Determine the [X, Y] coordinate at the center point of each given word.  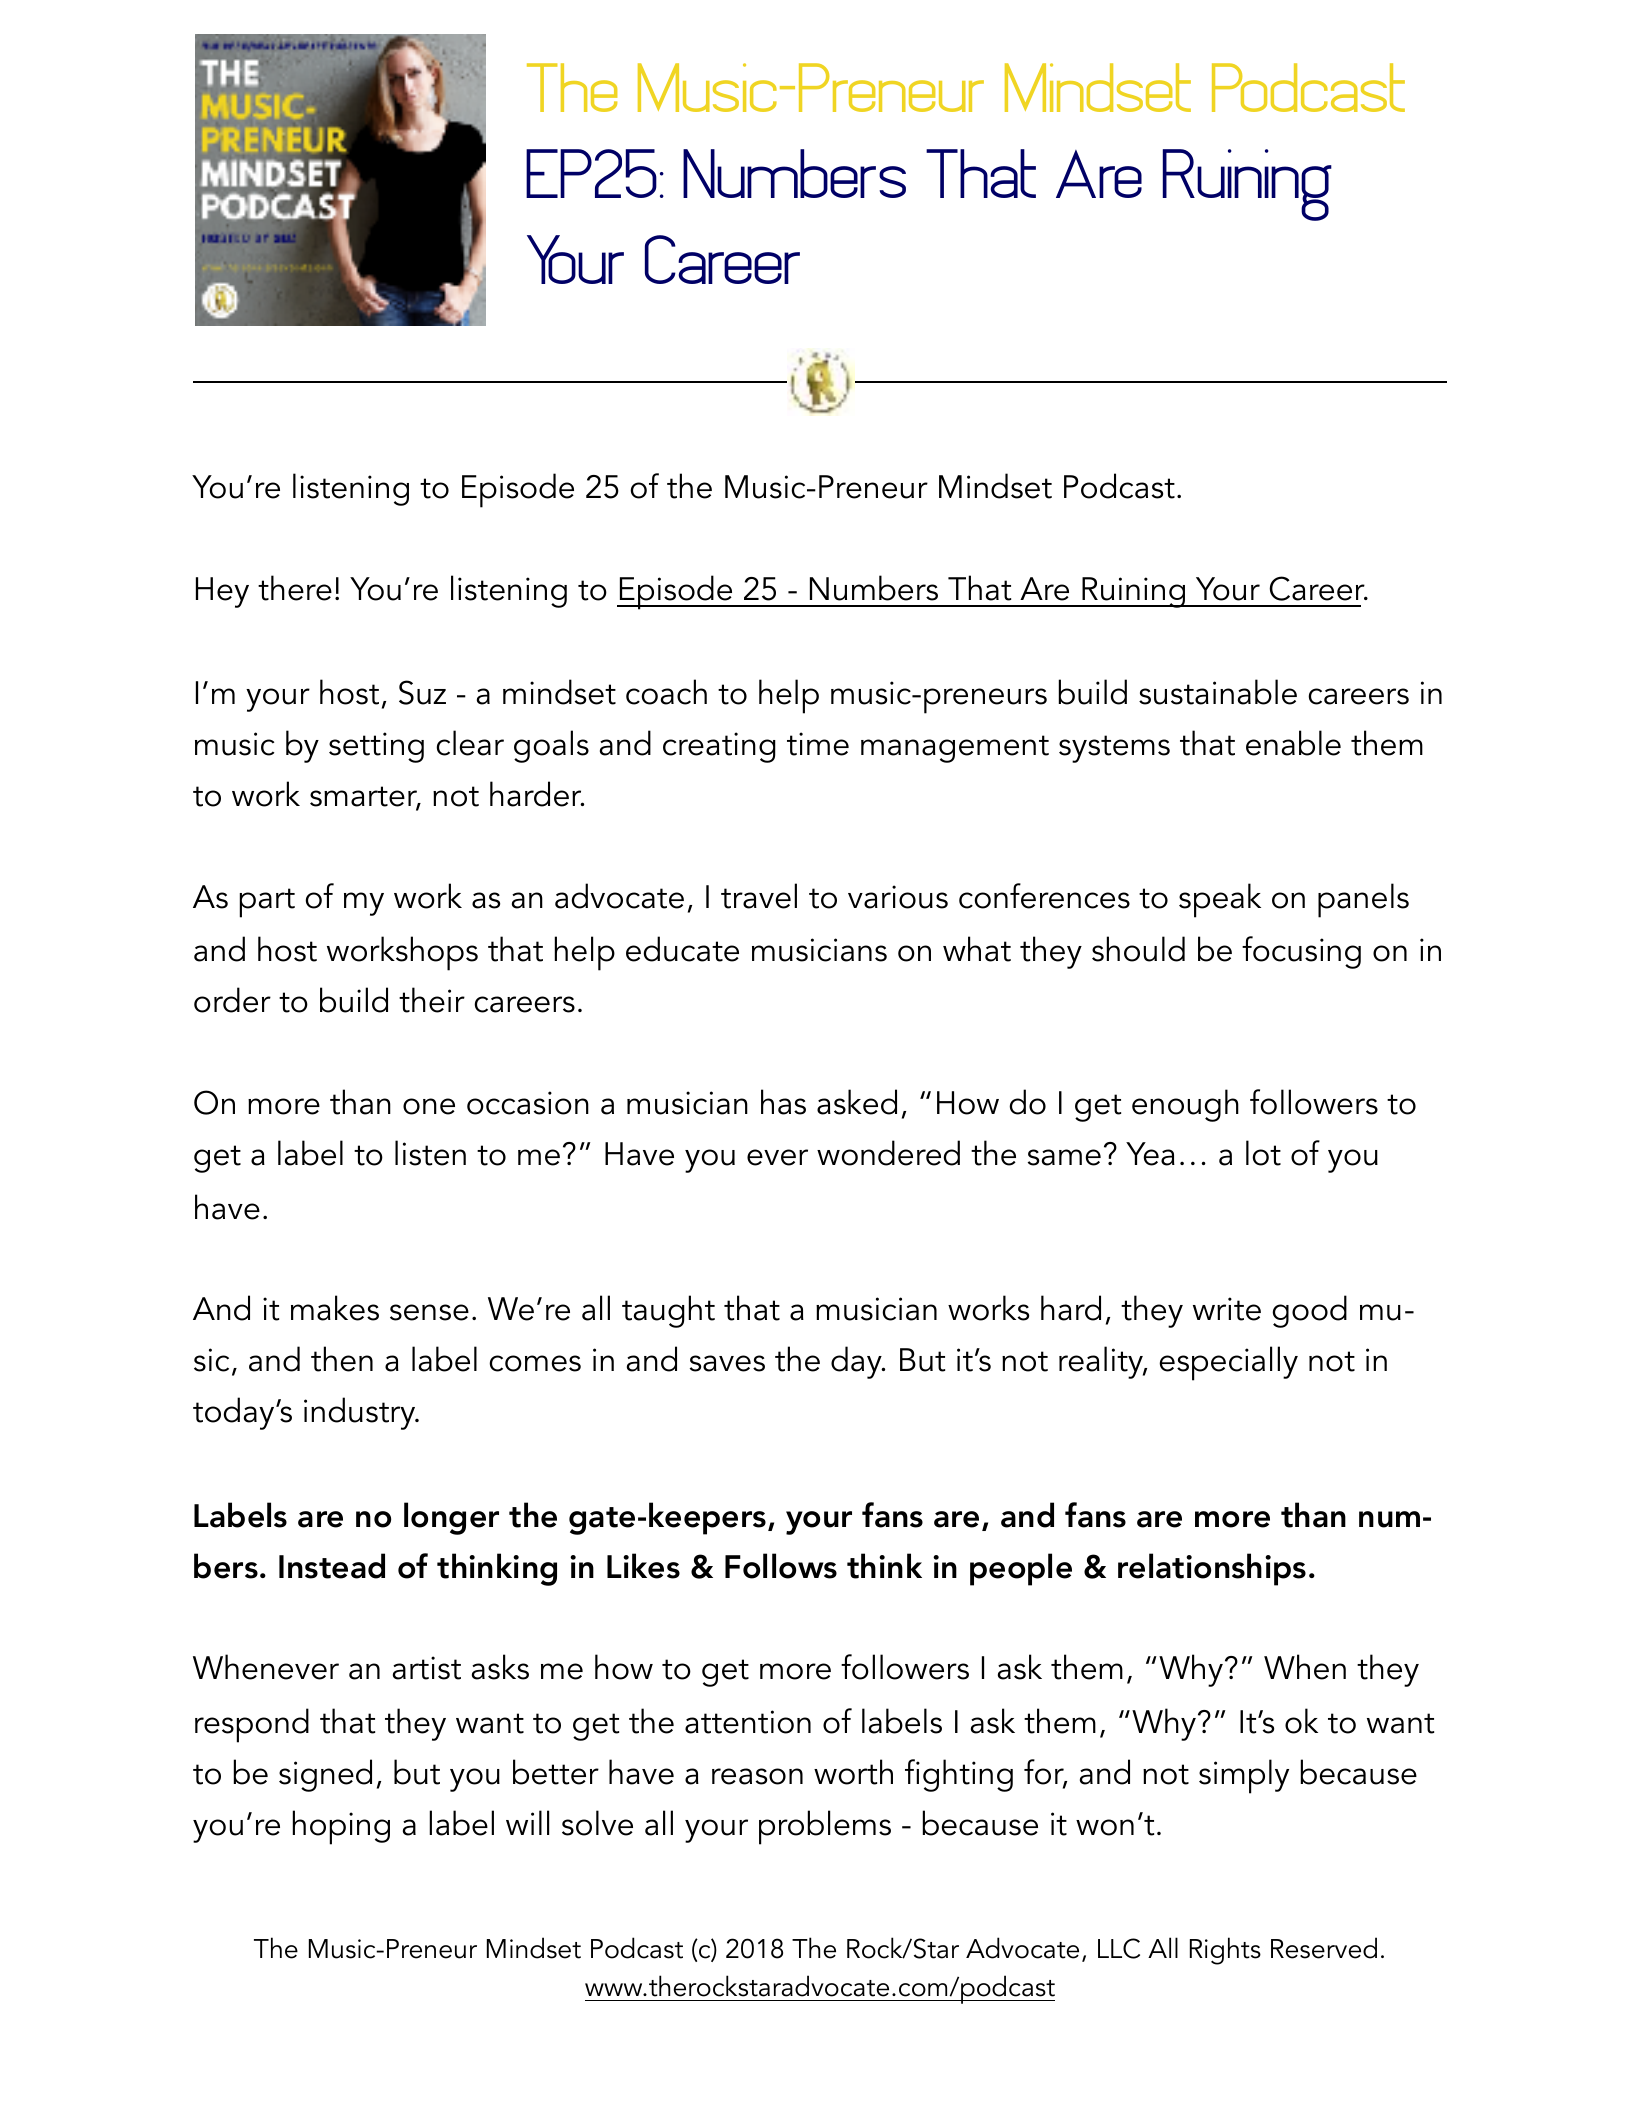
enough [1185, 1105]
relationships [1212, 1569]
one [429, 1106]
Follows [781, 1566]
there [295, 588]
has [783, 1102]
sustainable [1218, 692]
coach [666, 692]
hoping [341, 1827]
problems [825, 1827]
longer [451, 1518]
